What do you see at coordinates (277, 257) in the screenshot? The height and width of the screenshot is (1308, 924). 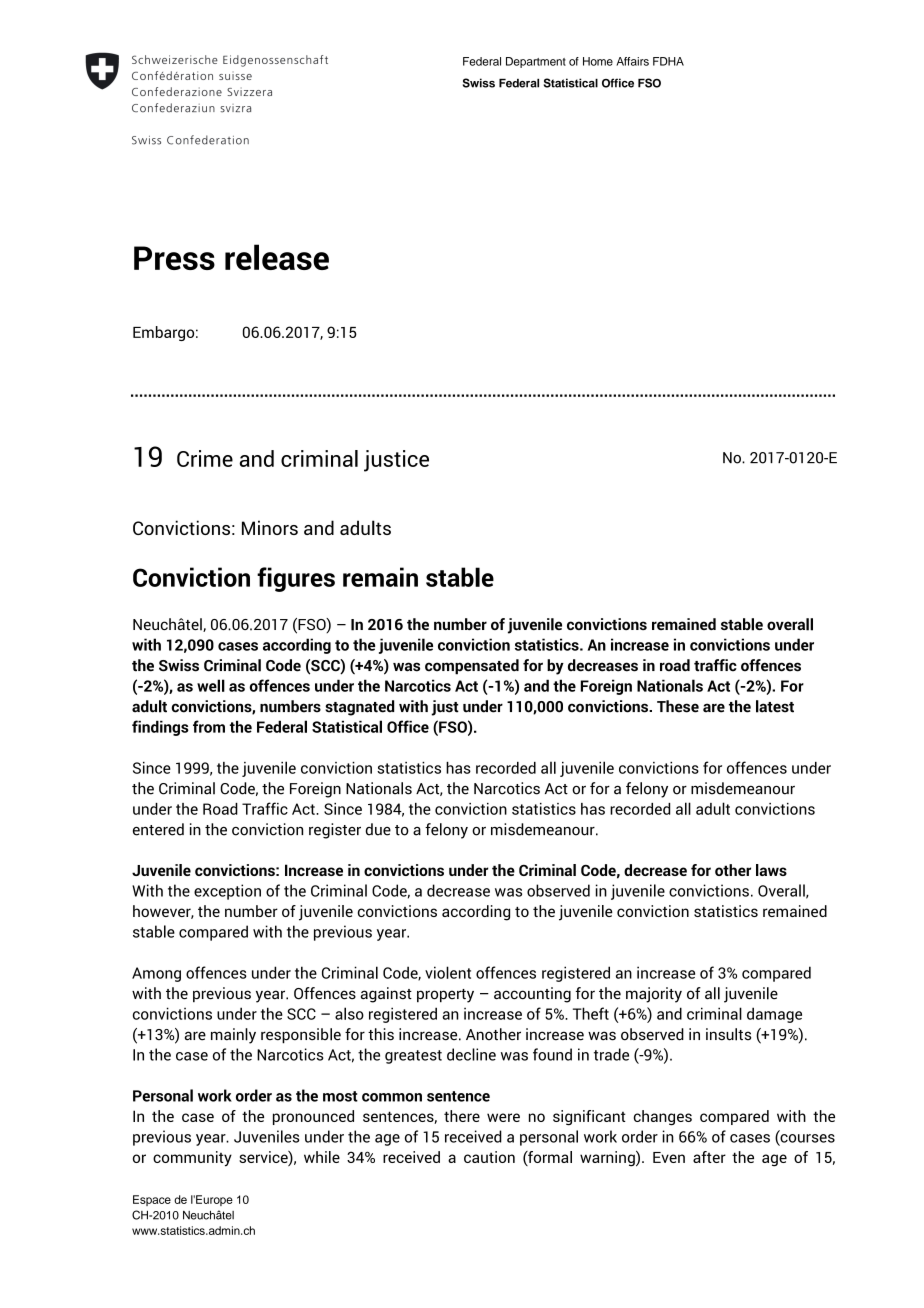 I see `release` at bounding box center [277, 257].
